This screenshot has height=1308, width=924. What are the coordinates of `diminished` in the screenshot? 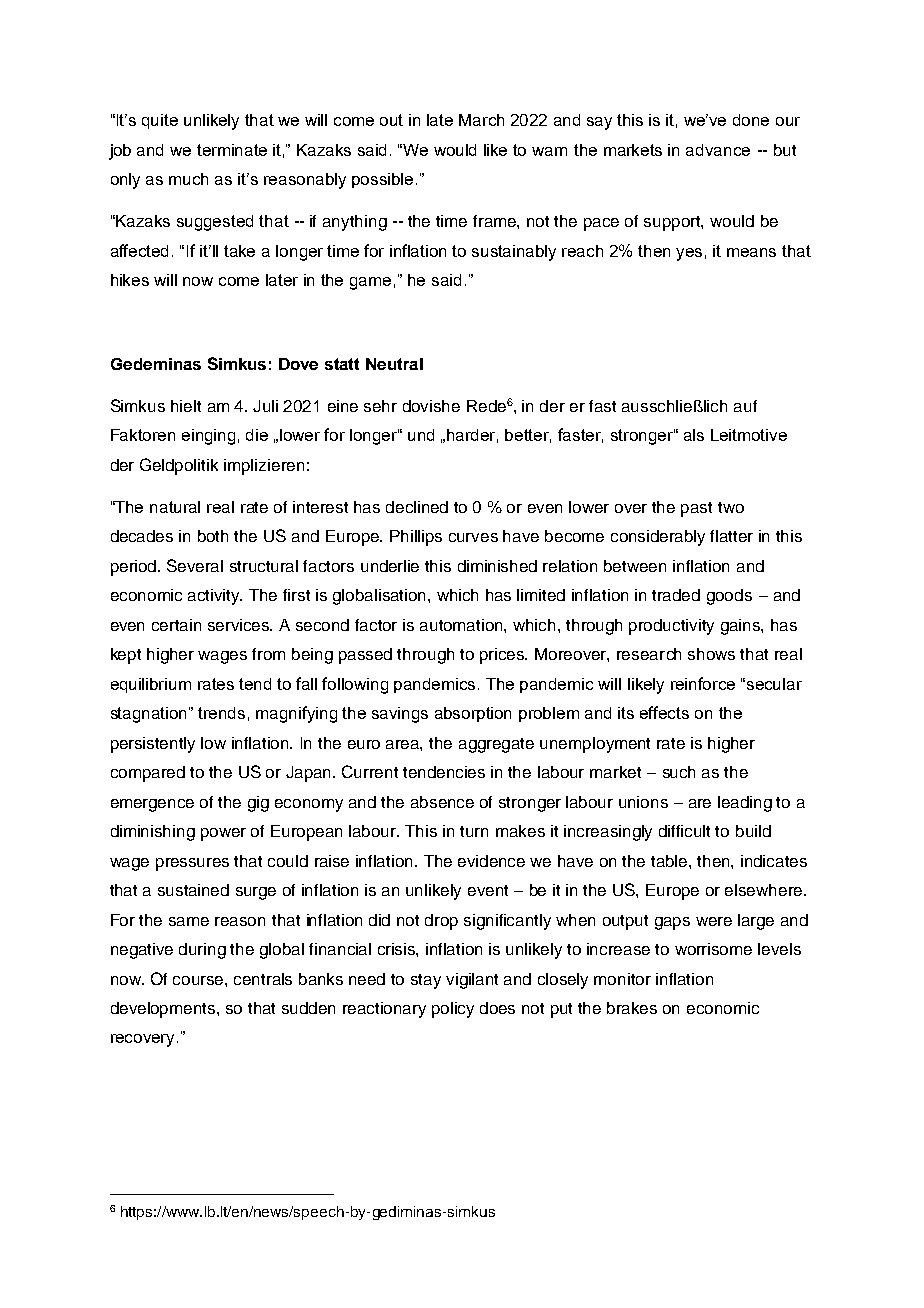 It's located at (497, 566).
